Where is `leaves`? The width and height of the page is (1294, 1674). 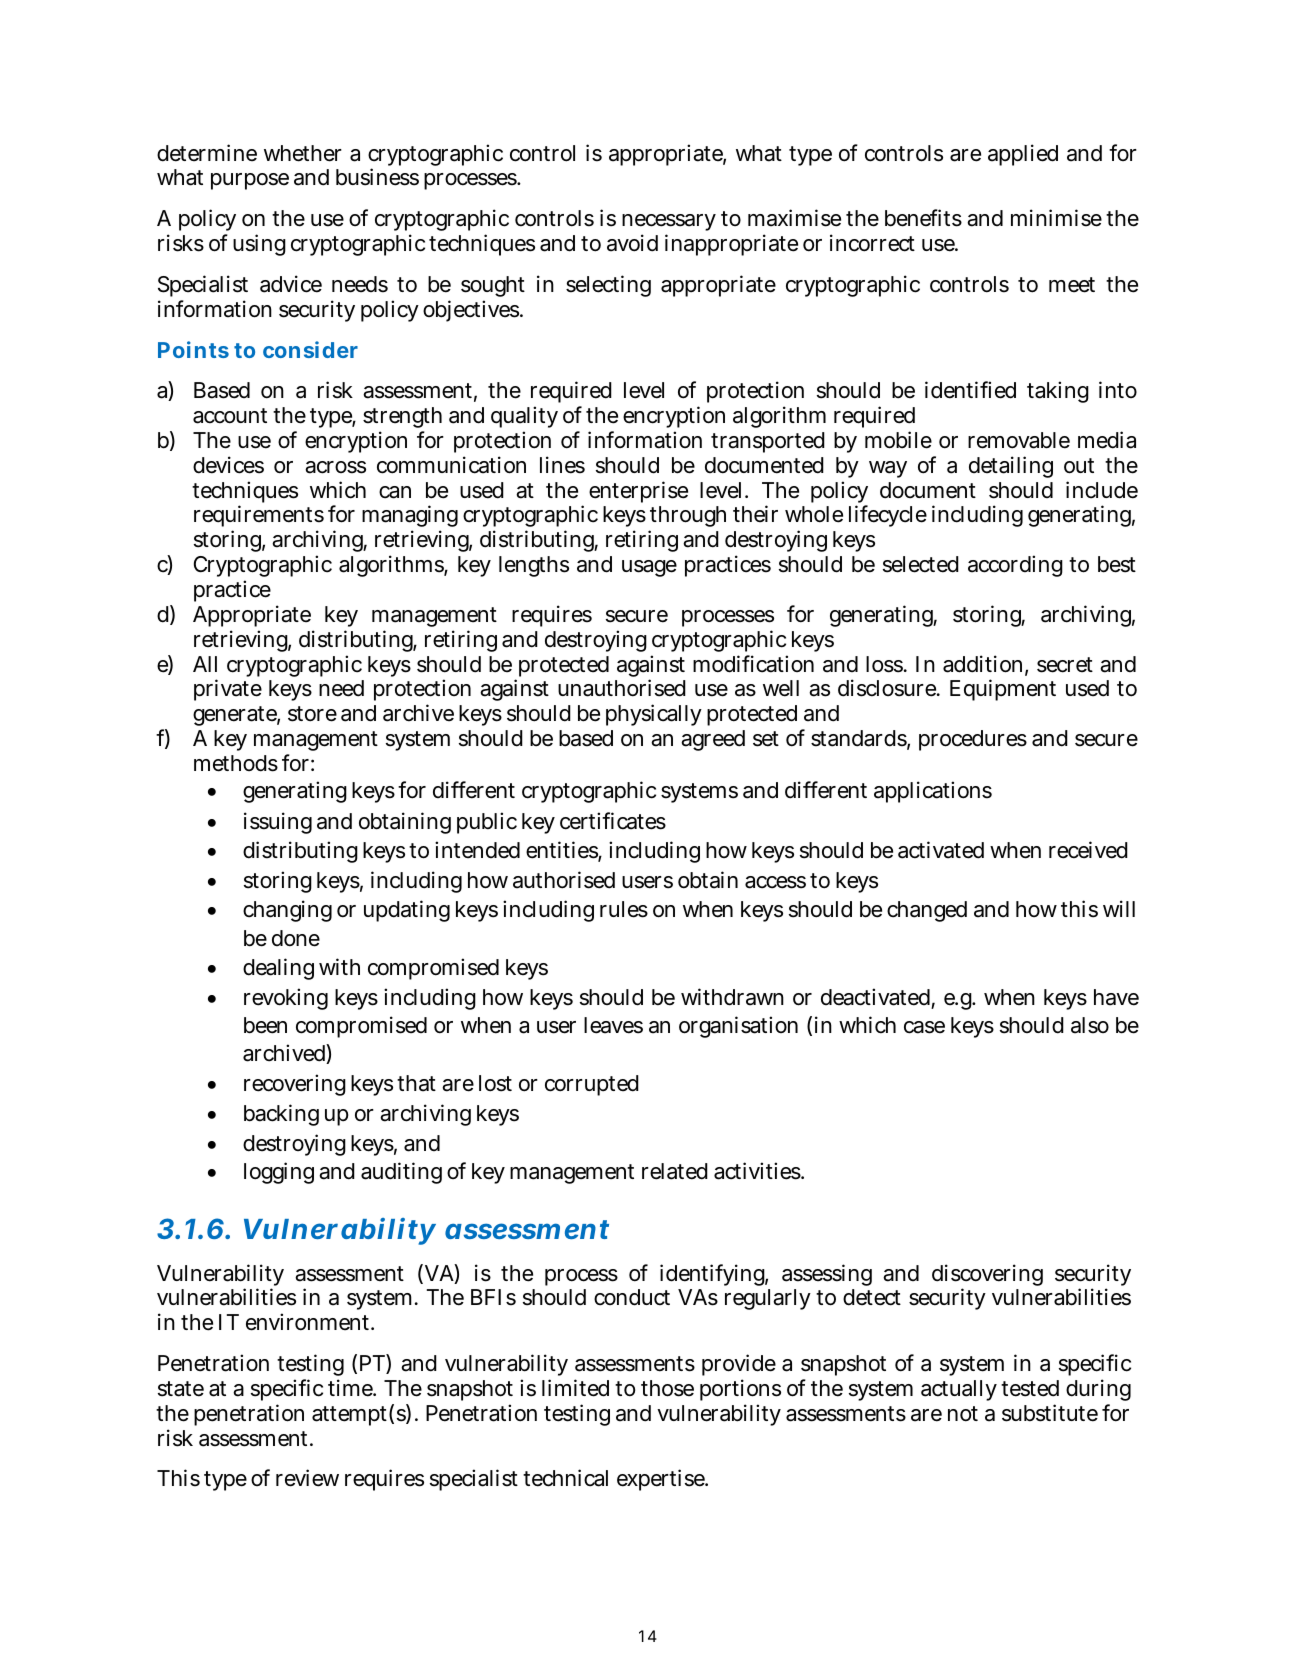
leaves is located at coordinates (613, 1025).
